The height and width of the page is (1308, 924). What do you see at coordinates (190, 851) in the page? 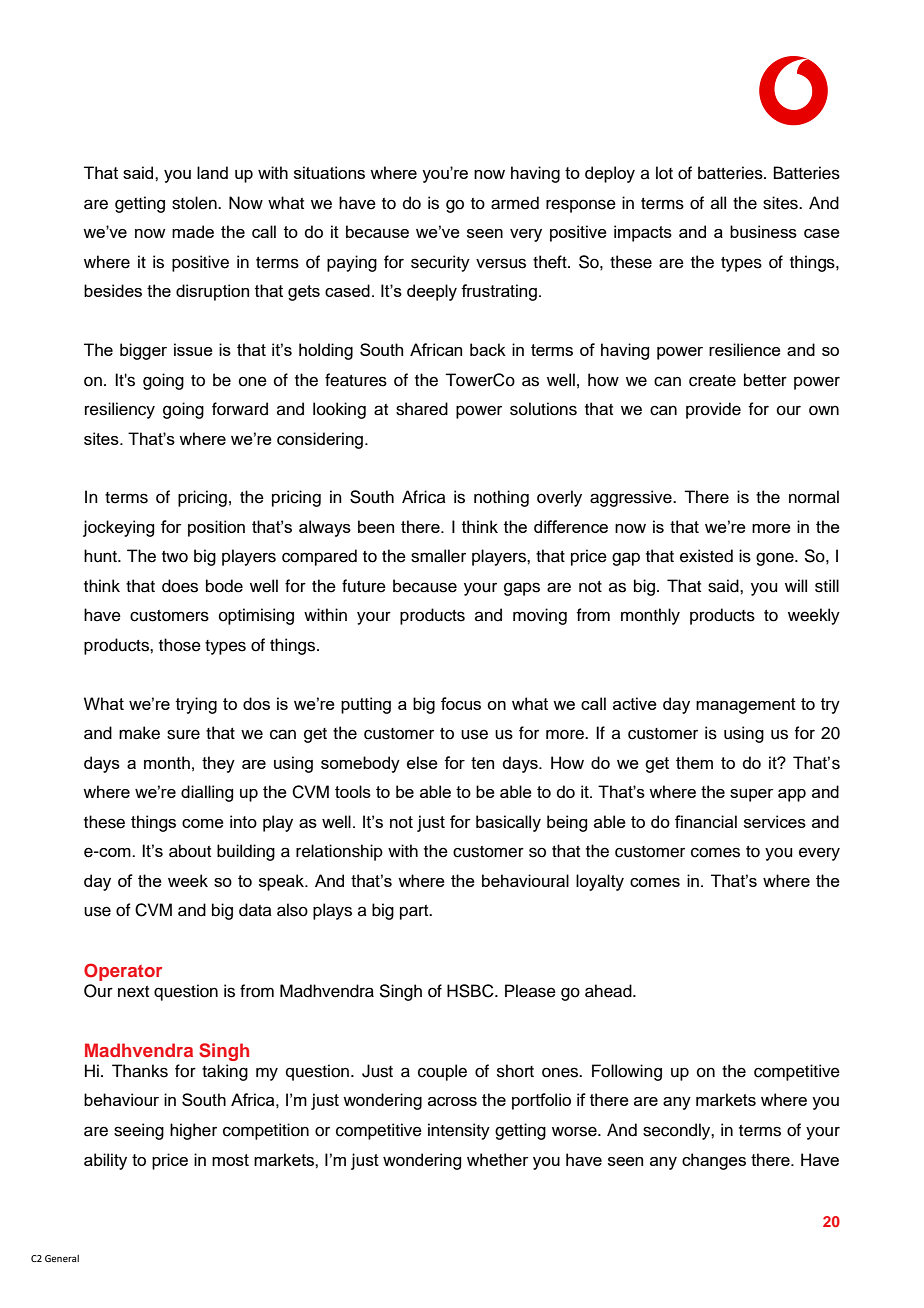
I see `about` at bounding box center [190, 851].
